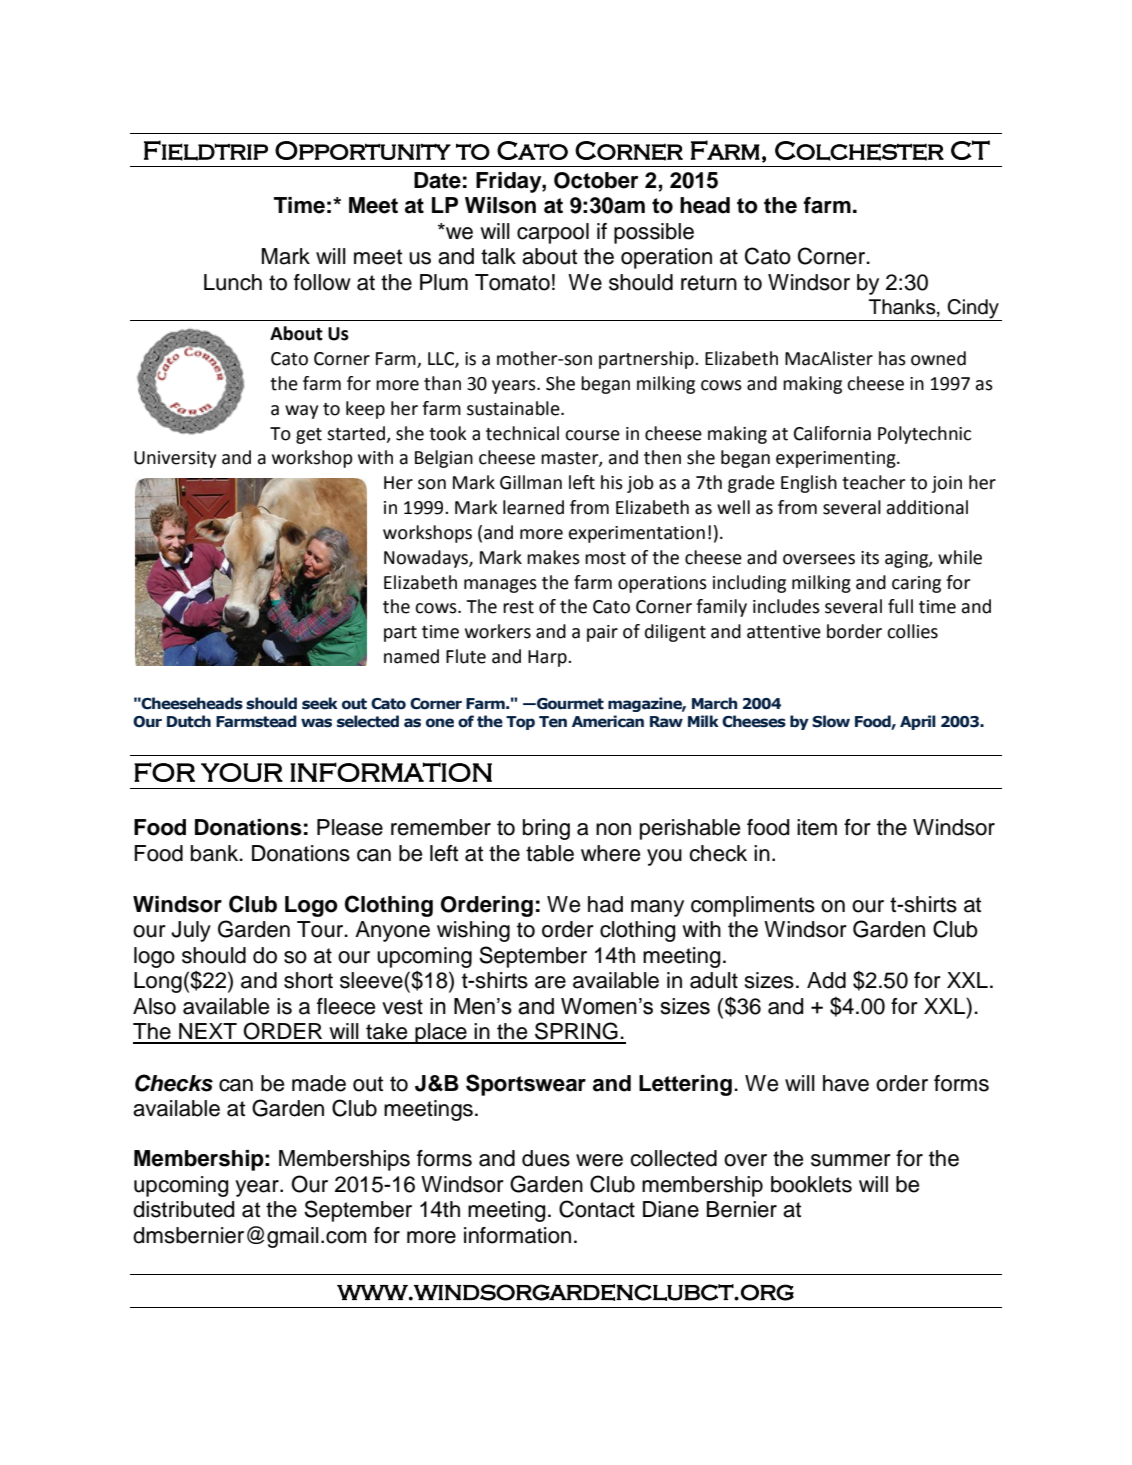  Describe the element at coordinates (831, 721) in the image. I see `Slow` at that location.
